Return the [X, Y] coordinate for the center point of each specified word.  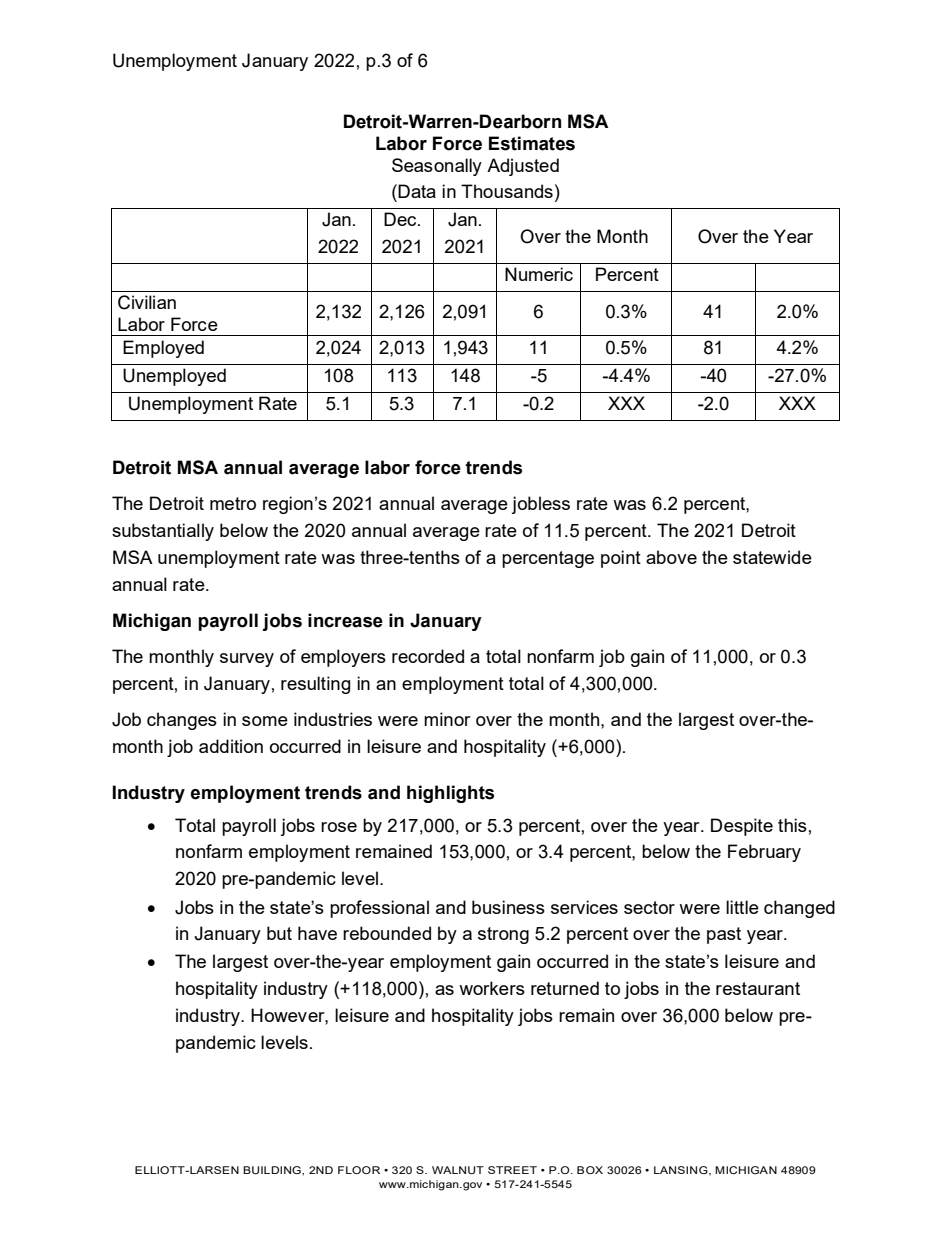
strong [503, 935]
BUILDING [273, 1170]
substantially [163, 532]
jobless [541, 505]
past [724, 935]
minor [447, 719]
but [279, 933]
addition [231, 746]
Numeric [539, 274]
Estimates [532, 143]
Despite [742, 827]
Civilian [147, 302]
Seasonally [437, 167]
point [621, 559]
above [671, 557]
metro [233, 503]
